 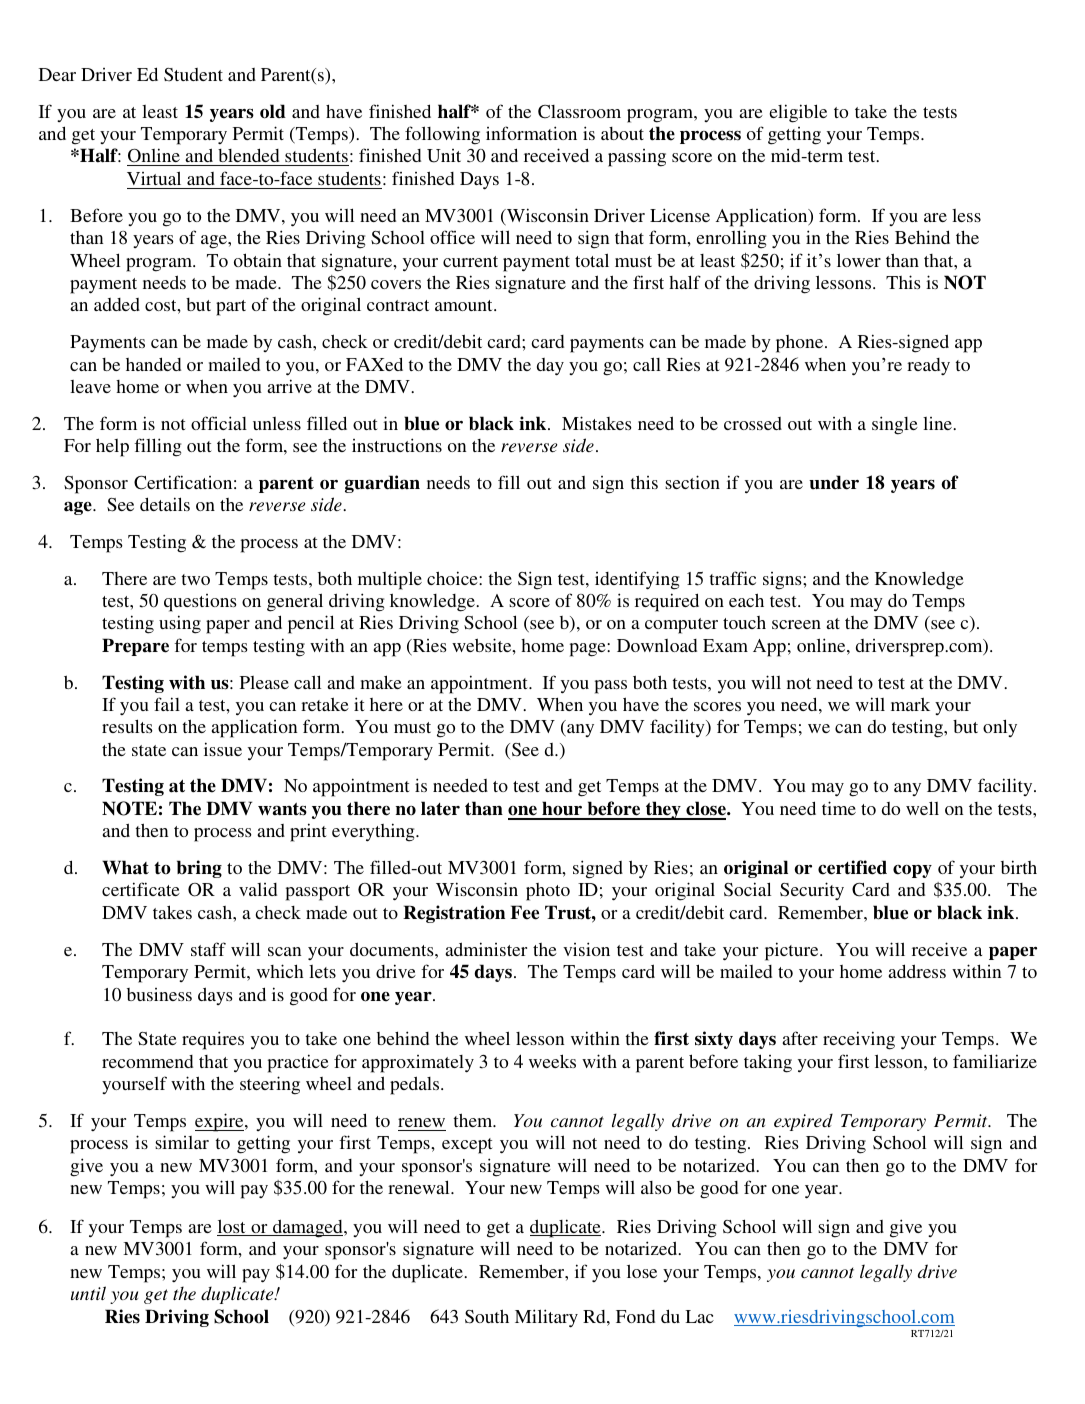 What do you see at coordinates (917, 971) in the screenshot?
I see `address` at bounding box center [917, 971].
